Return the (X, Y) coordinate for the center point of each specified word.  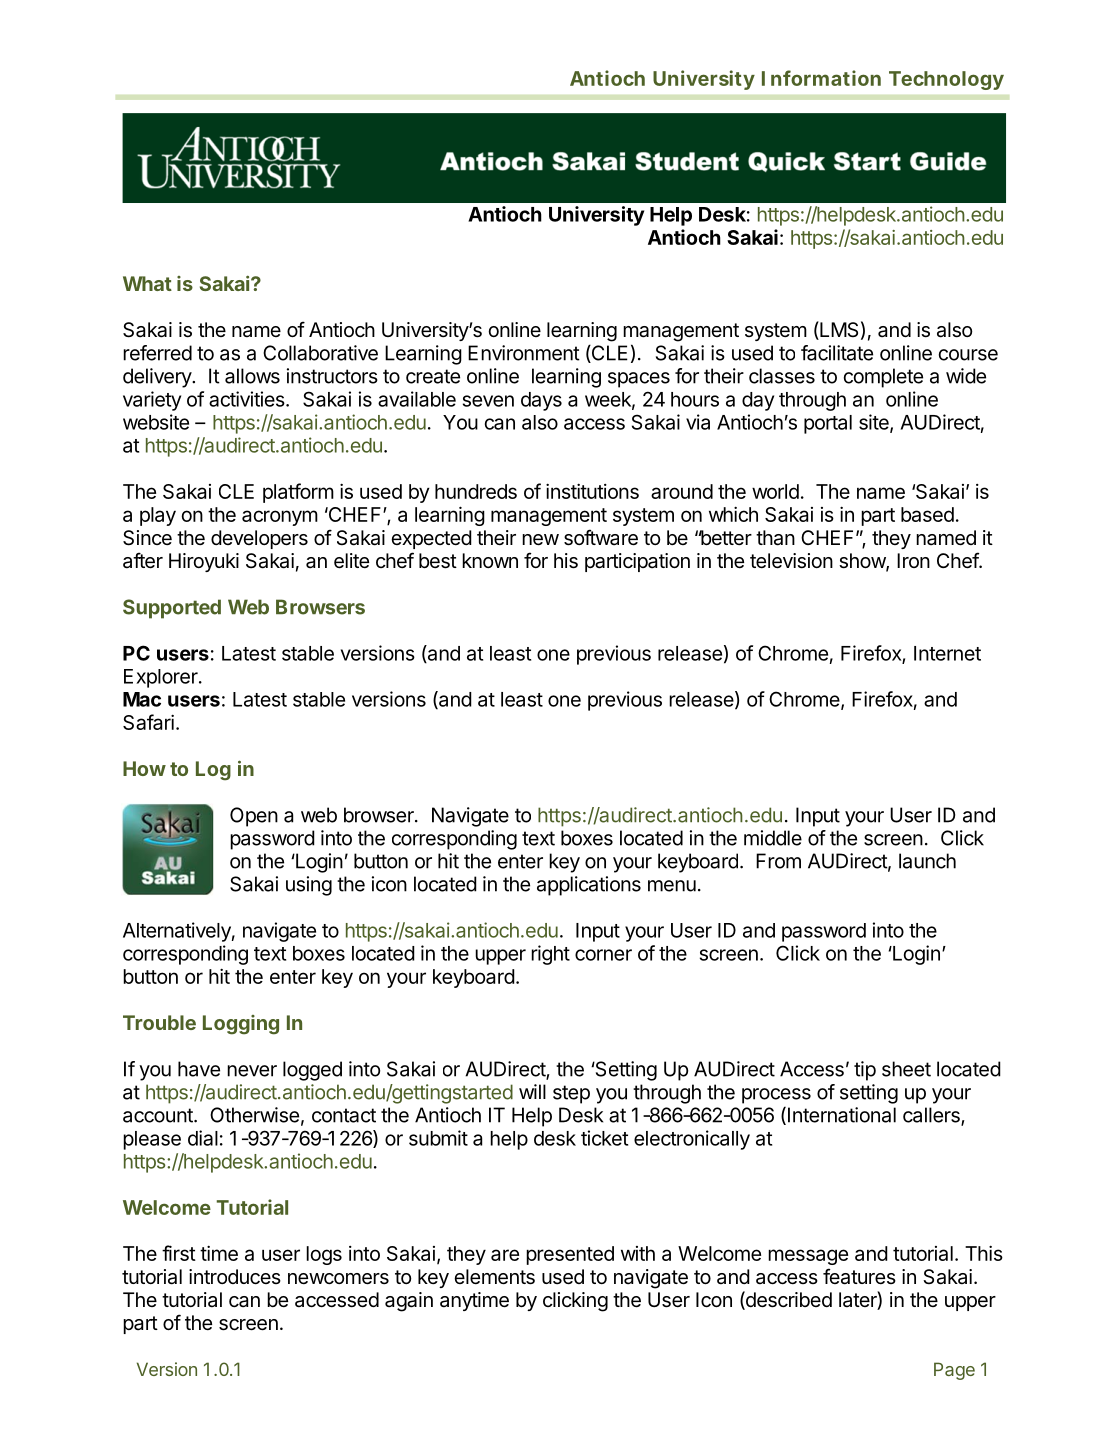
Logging (241, 1025)
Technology (946, 80)
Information (821, 78)
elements (494, 1277)
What (147, 283)
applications (589, 886)
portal (828, 424)
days (541, 401)
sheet (906, 1069)
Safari (148, 722)
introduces (235, 1277)
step (571, 1094)
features (859, 1276)
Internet (947, 653)
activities (248, 399)
